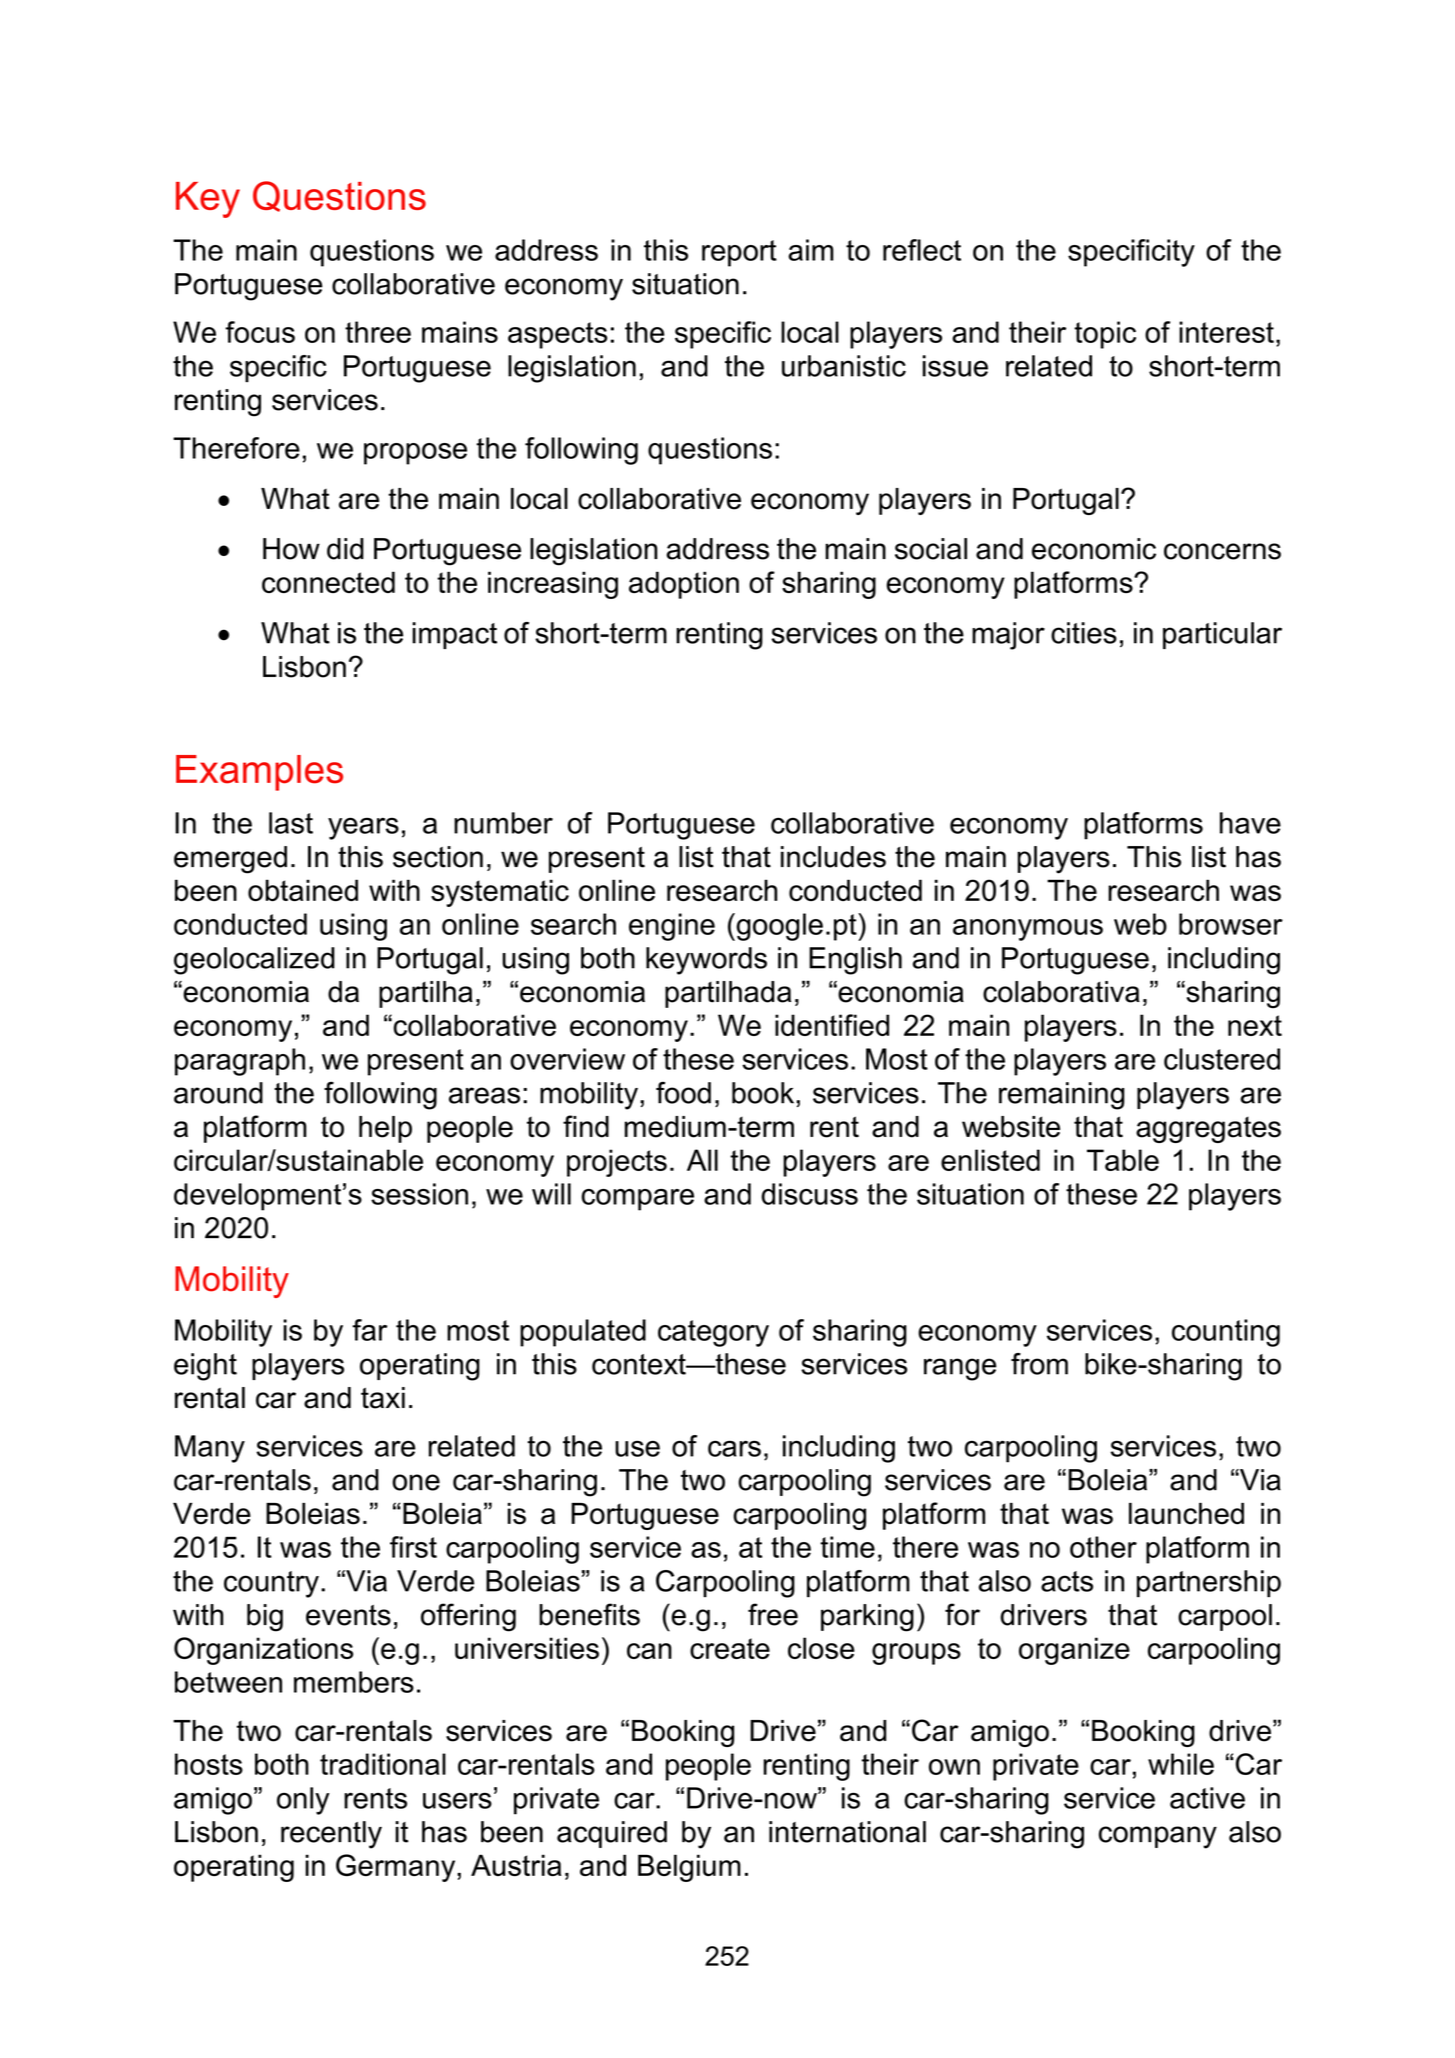 This page has width=1455, height=2058. I want to click on topic, so click(1105, 335).
